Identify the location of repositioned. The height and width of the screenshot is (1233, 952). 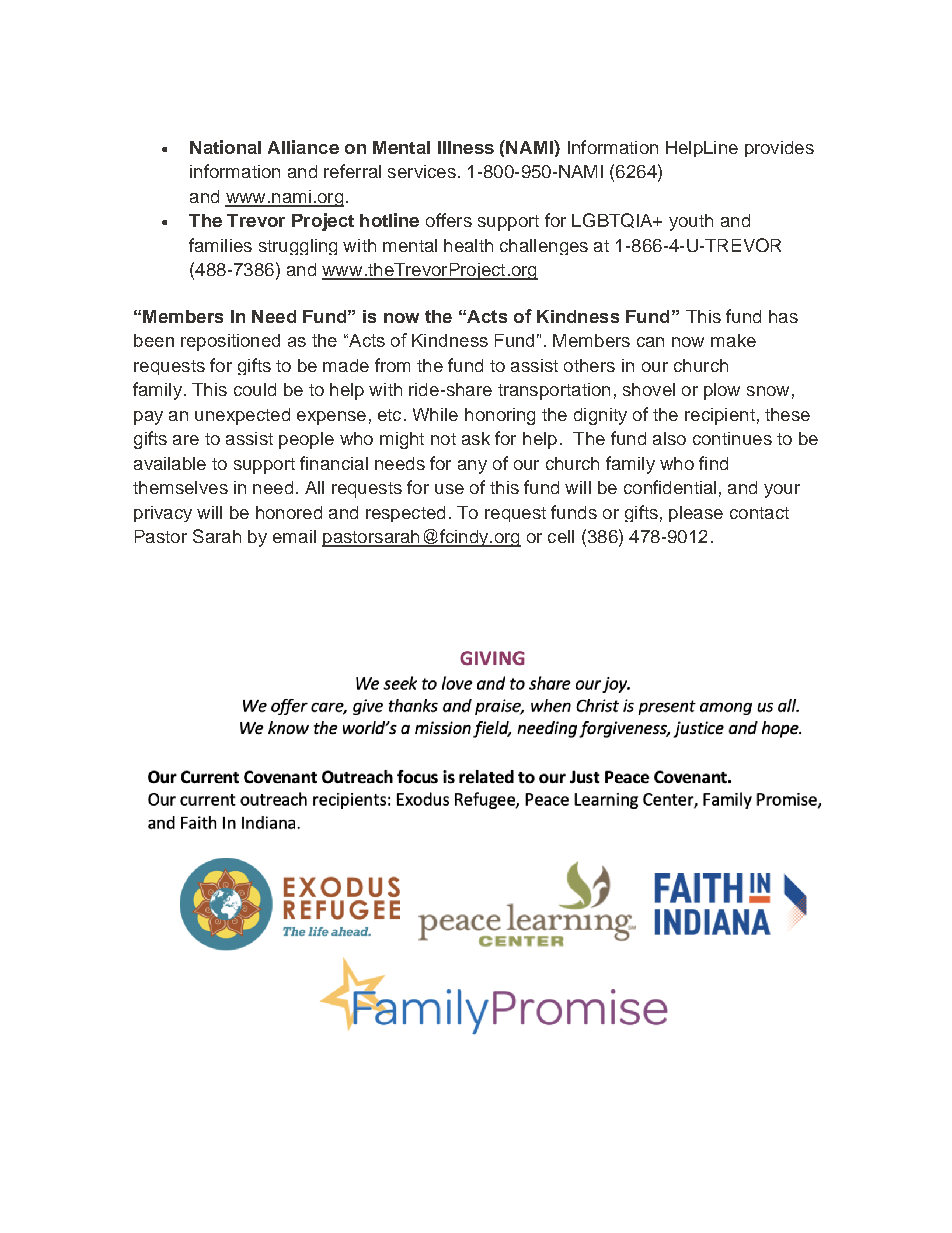
(230, 342).
